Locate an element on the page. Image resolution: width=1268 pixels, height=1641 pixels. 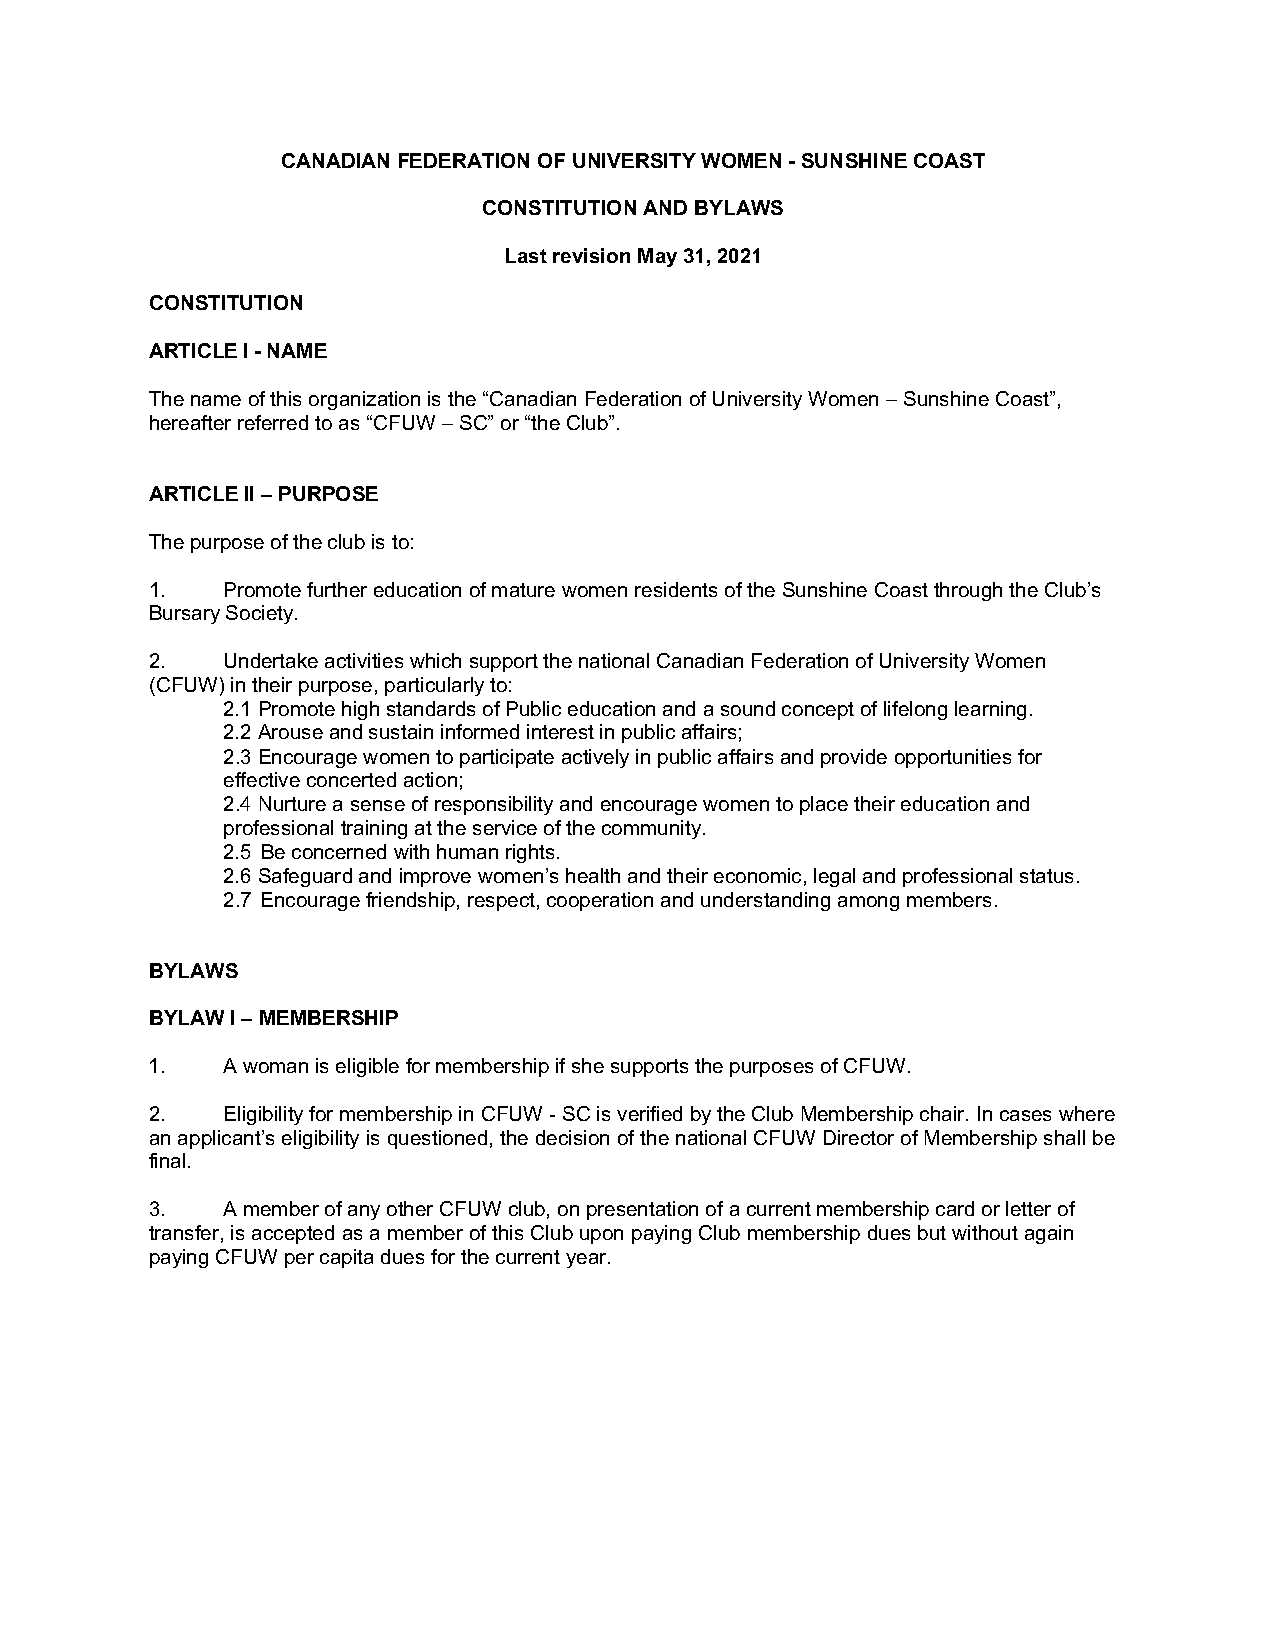
cooperation is located at coordinates (600, 901).
